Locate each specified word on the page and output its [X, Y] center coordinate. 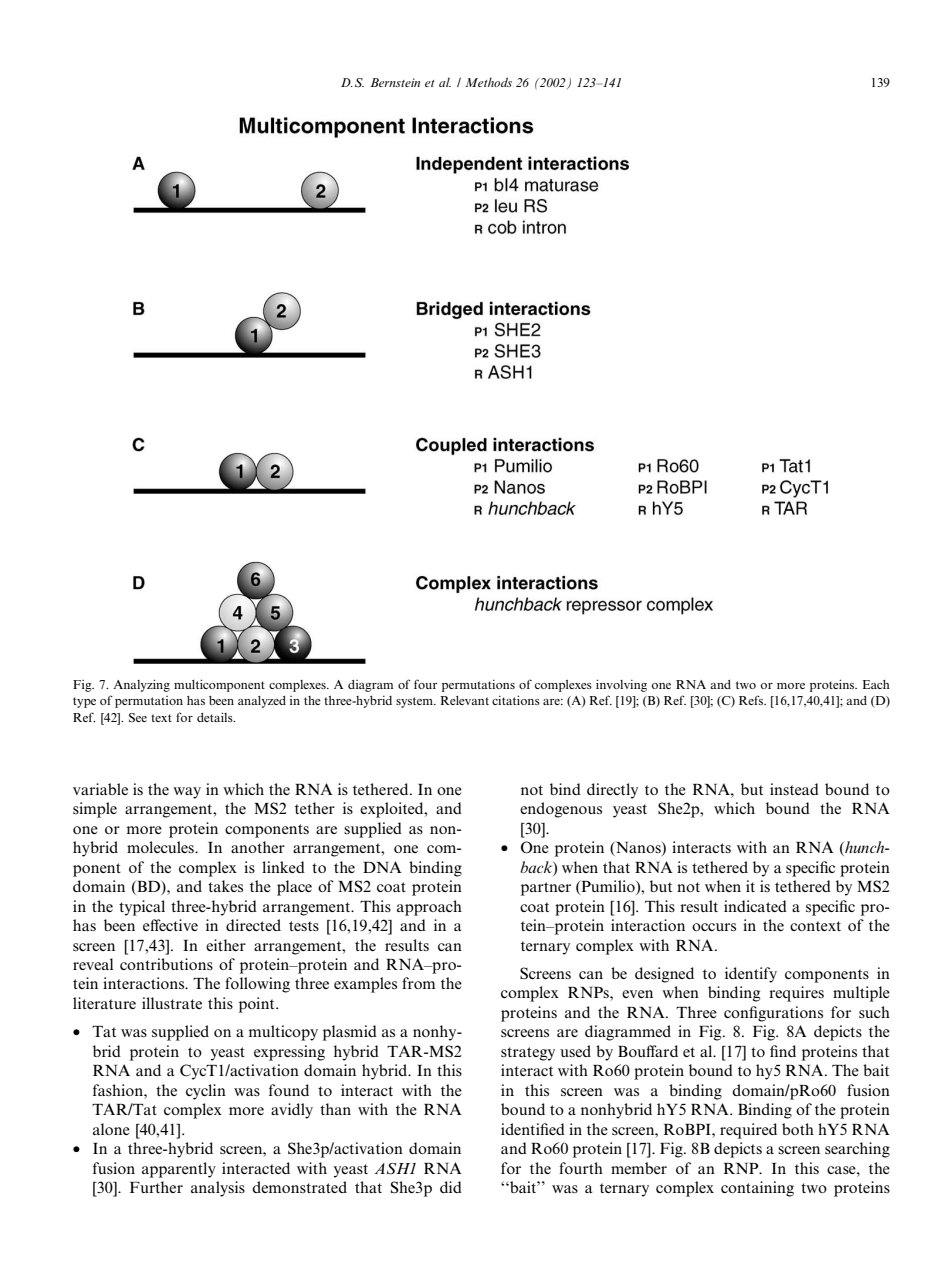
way [187, 793]
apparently [179, 1170]
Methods [488, 82]
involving [621, 685]
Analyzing [141, 685]
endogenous [561, 810]
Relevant [464, 700]
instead [794, 789]
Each [876, 684]
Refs [752, 700]
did [451, 1187]
